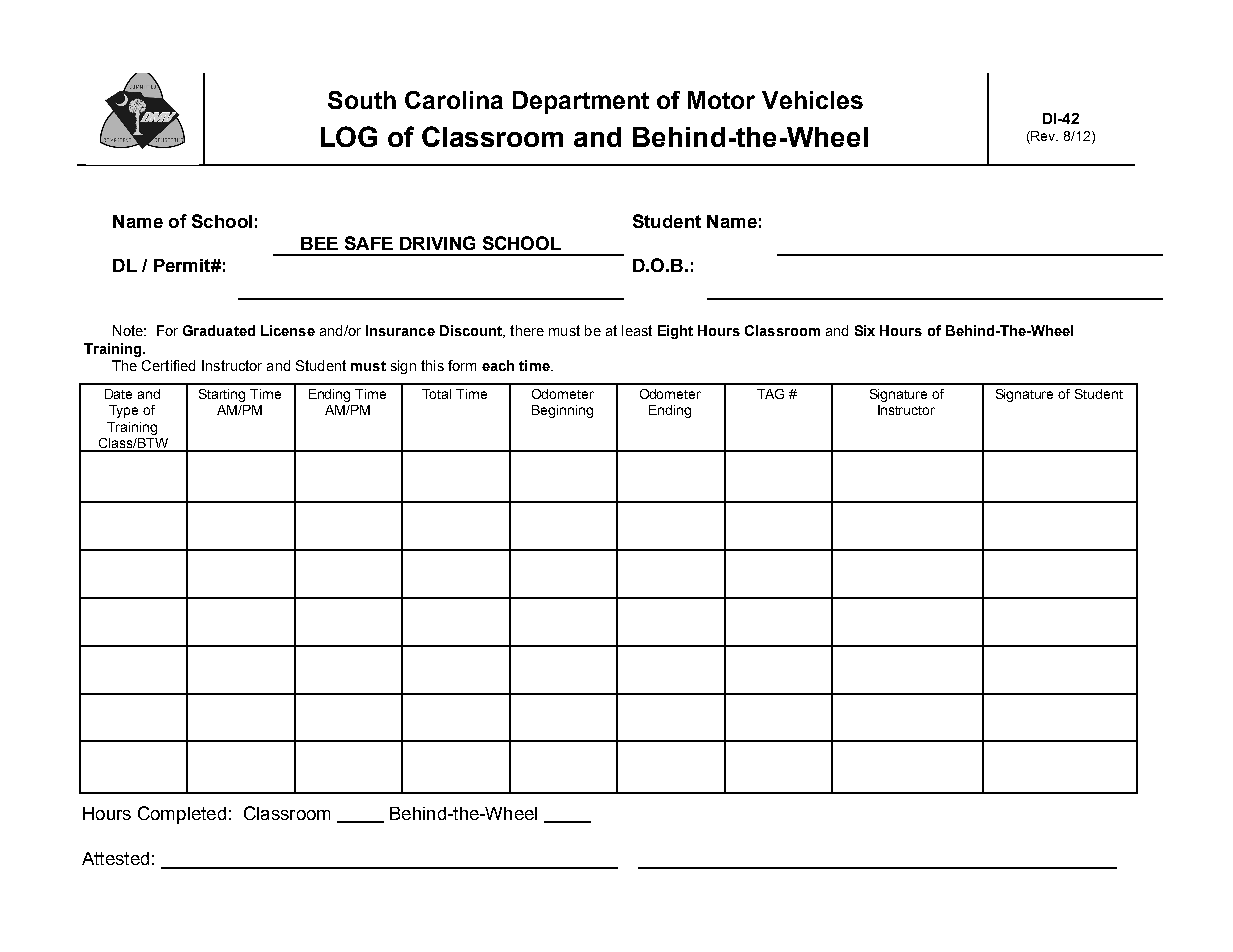 Image resolution: width=1233 pixels, height=952 pixels. I want to click on TAG, so click(770, 394).
